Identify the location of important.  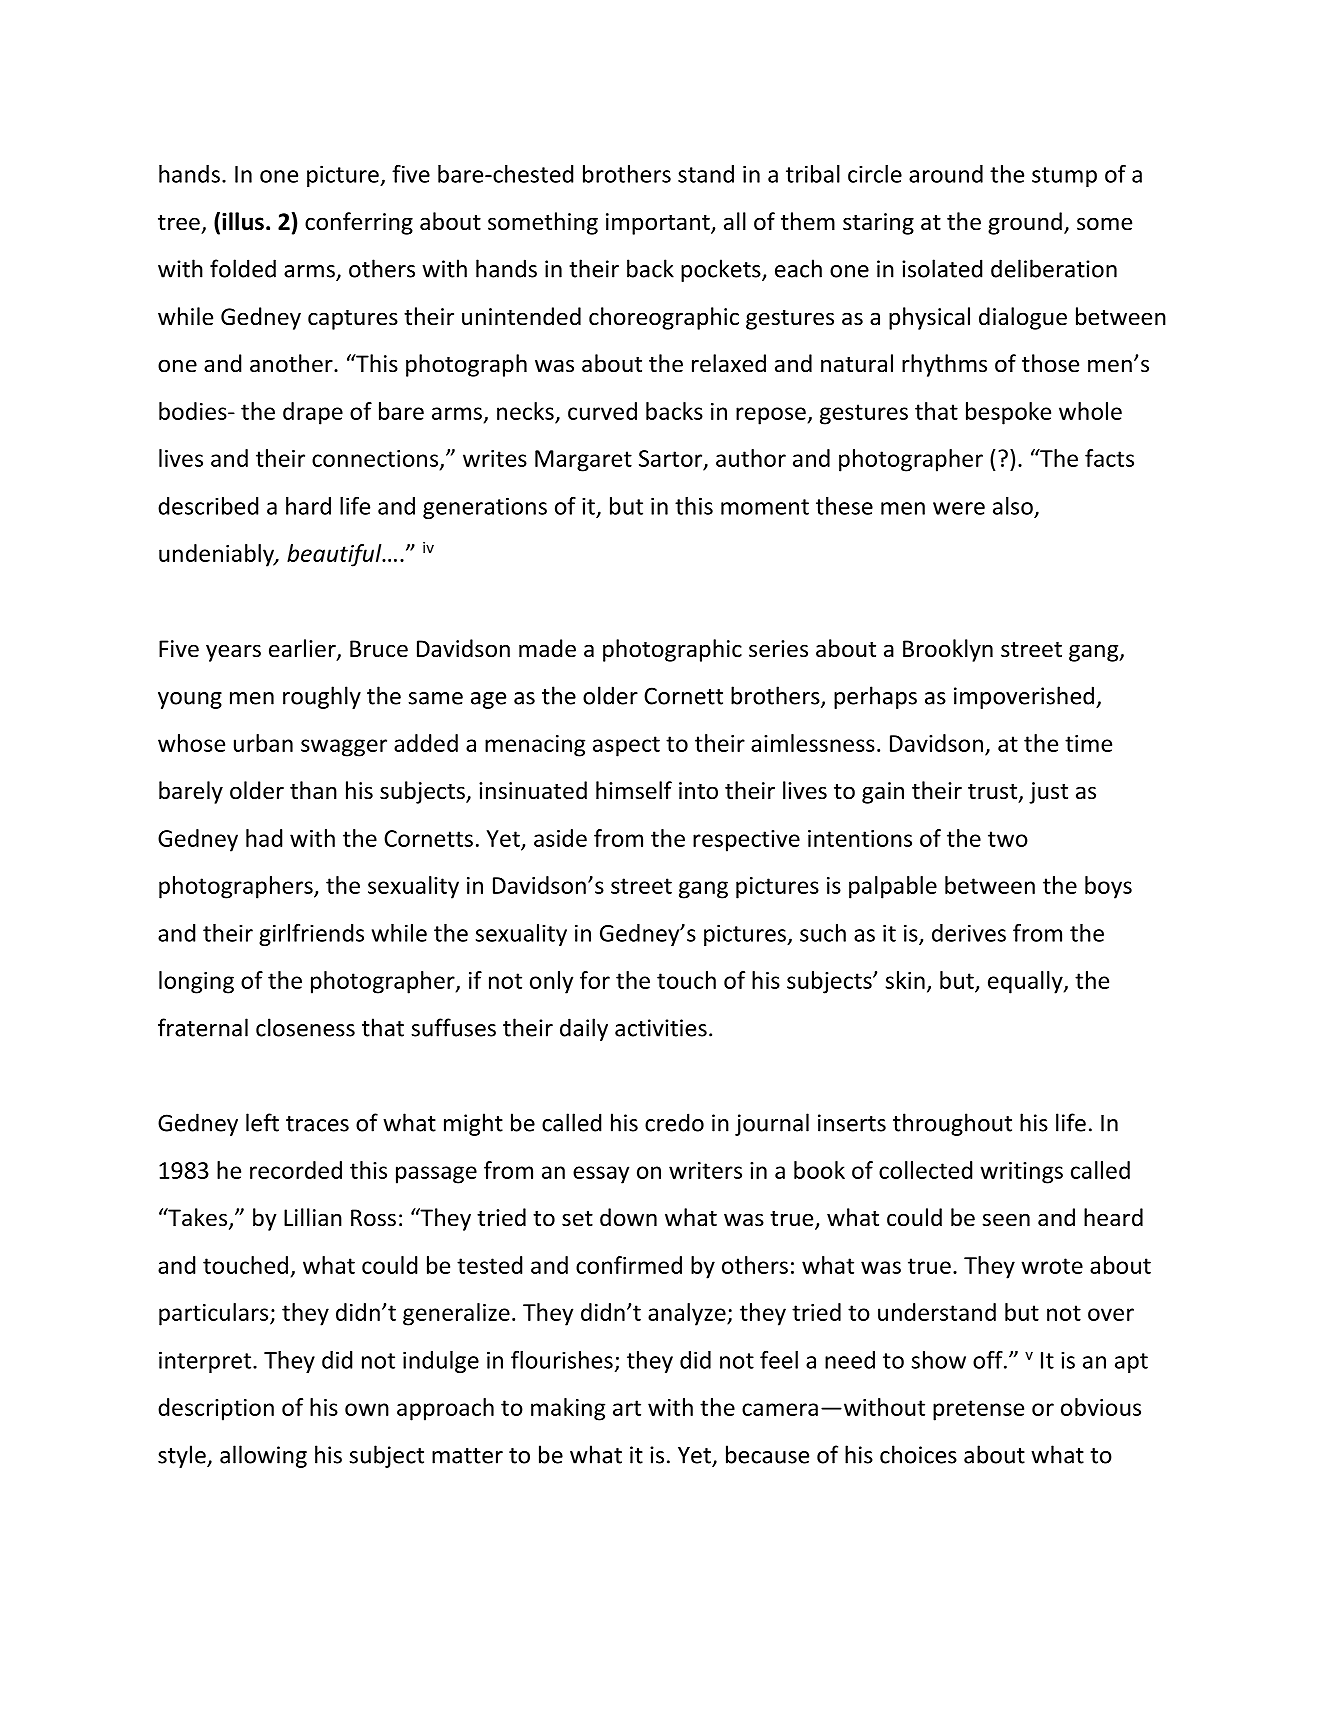
(659, 224).
